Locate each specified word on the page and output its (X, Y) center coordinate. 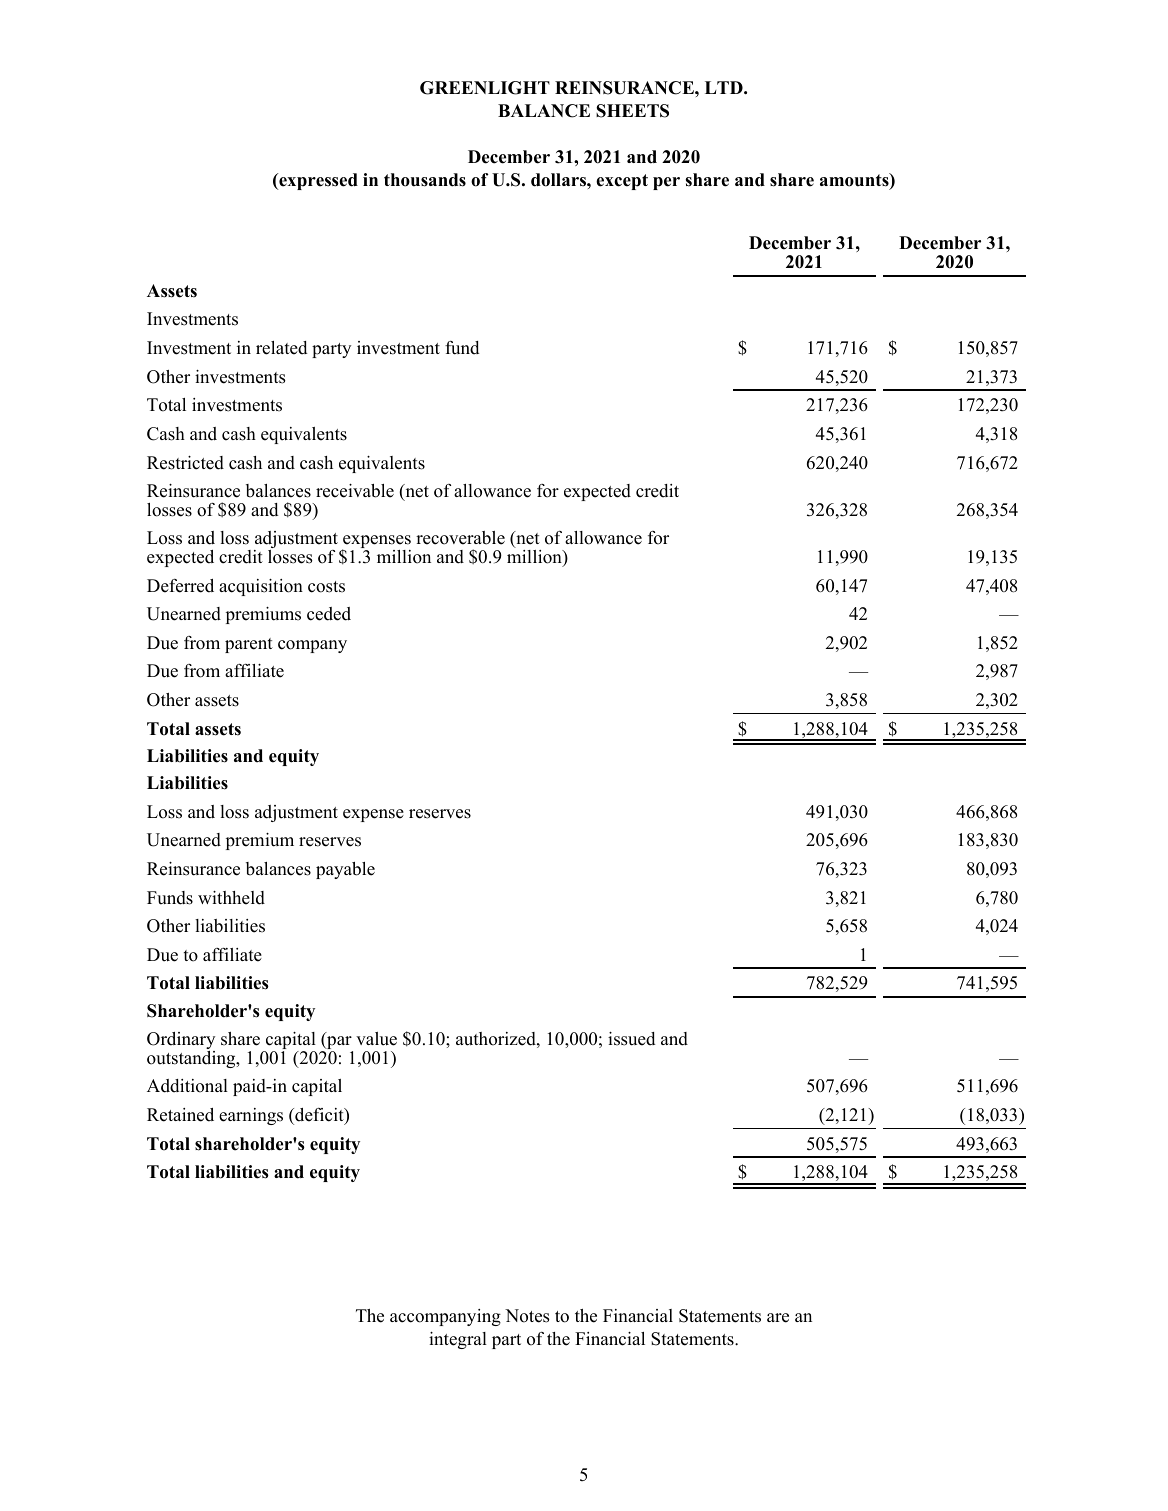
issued (632, 1039)
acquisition (261, 587)
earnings (251, 1116)
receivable (355, 491)
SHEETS (632, 111)
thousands (425, 180)
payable (345, 870)
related (282, 348)
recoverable (460, 538)
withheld (231, 898)
